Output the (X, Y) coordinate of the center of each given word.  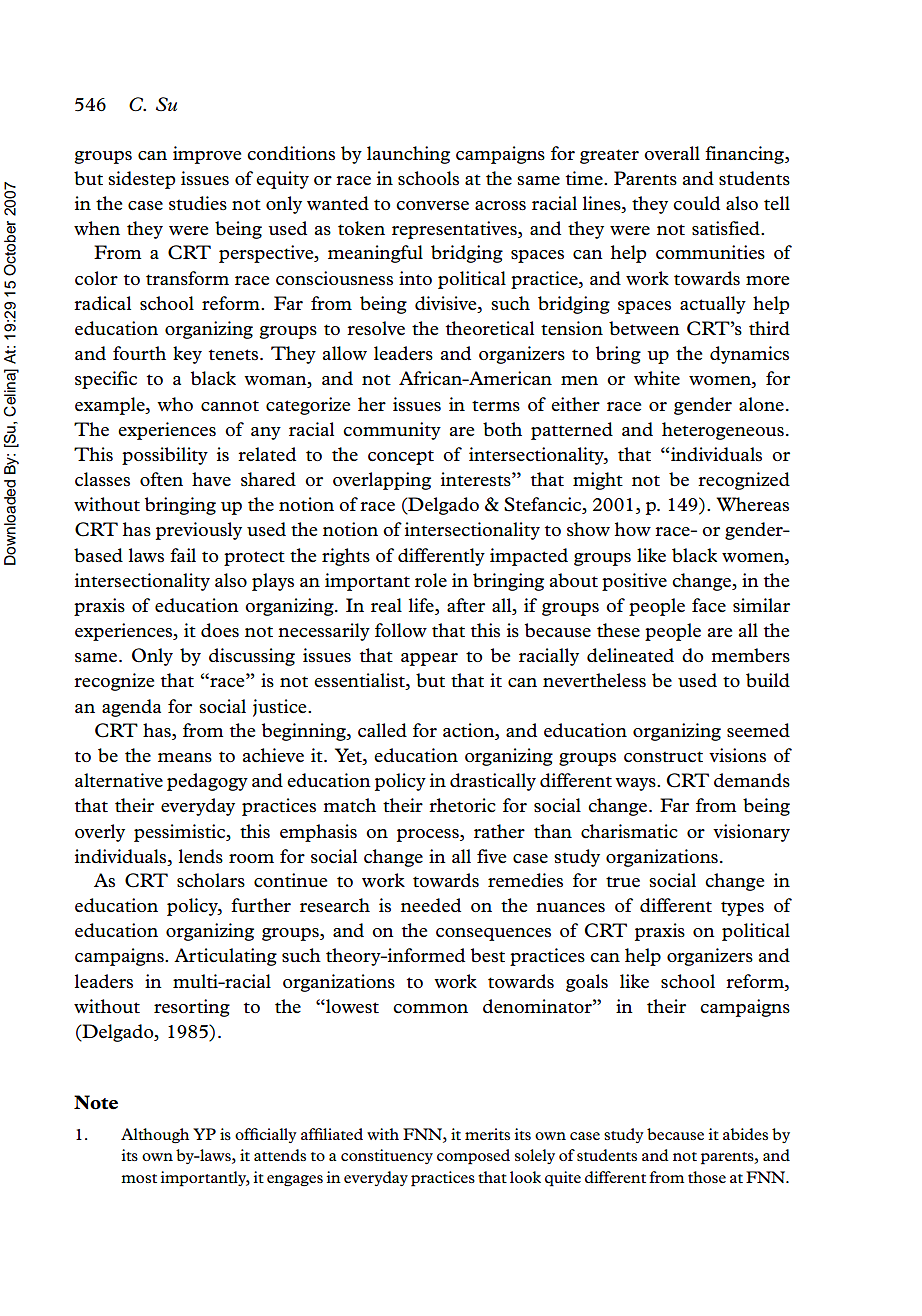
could (696, 203)
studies (198, 203)
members (750, 655)
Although (155, 1136)
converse (432, 205)
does (220, 630)
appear (429, 659)
